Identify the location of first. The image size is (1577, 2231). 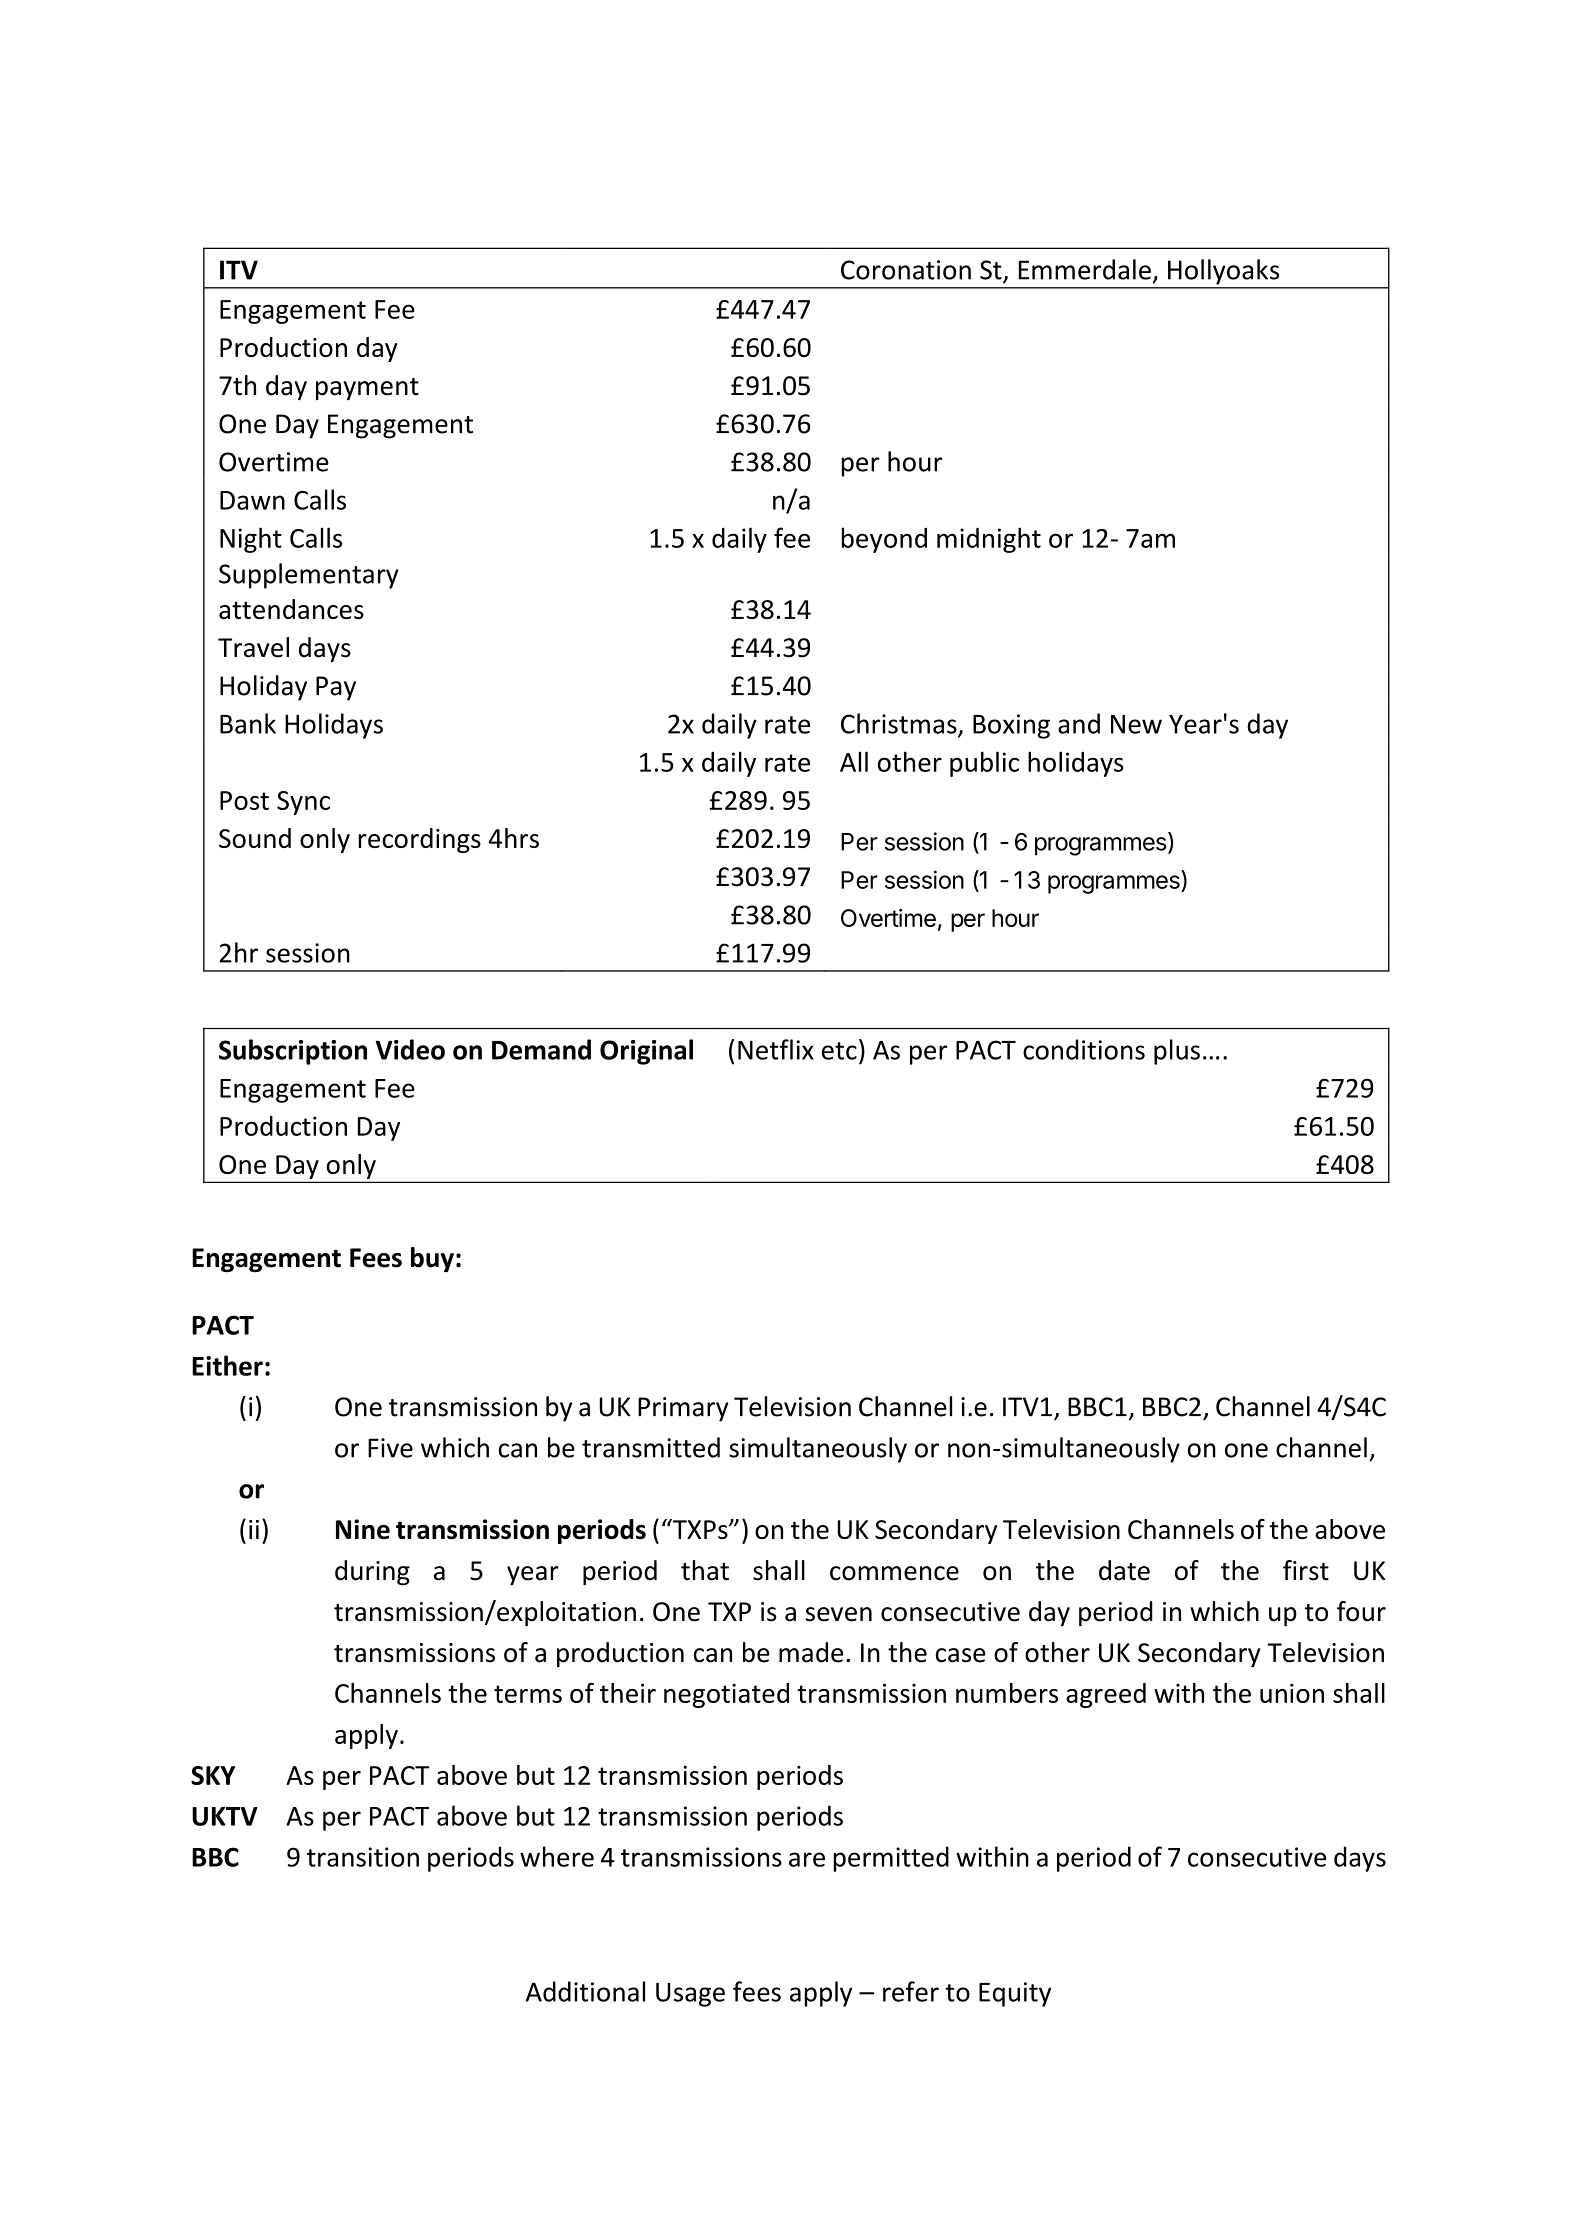
(1306, 1570).
